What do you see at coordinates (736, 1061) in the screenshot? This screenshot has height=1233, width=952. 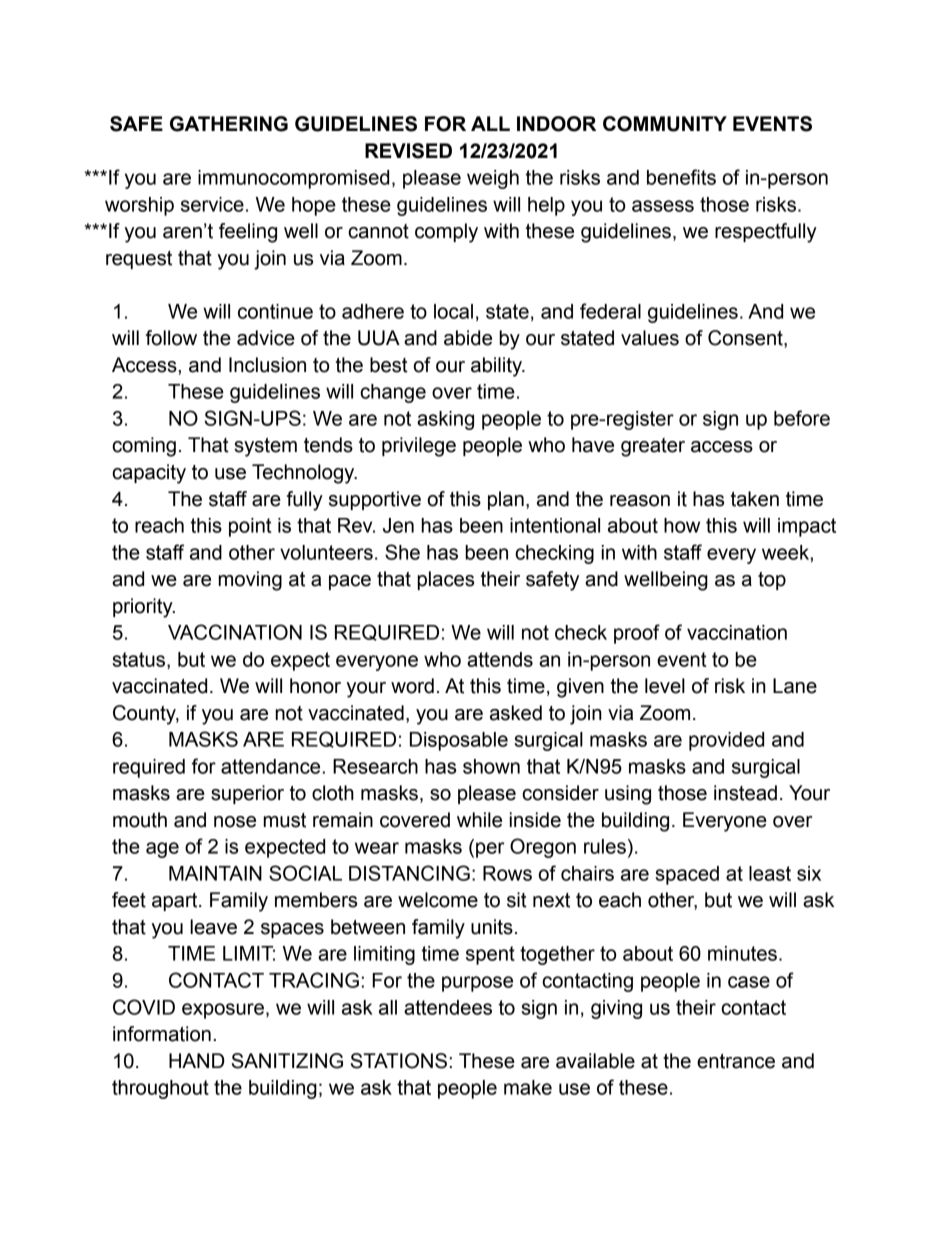 I see `entrance` at bounding box center [736, 1061].
